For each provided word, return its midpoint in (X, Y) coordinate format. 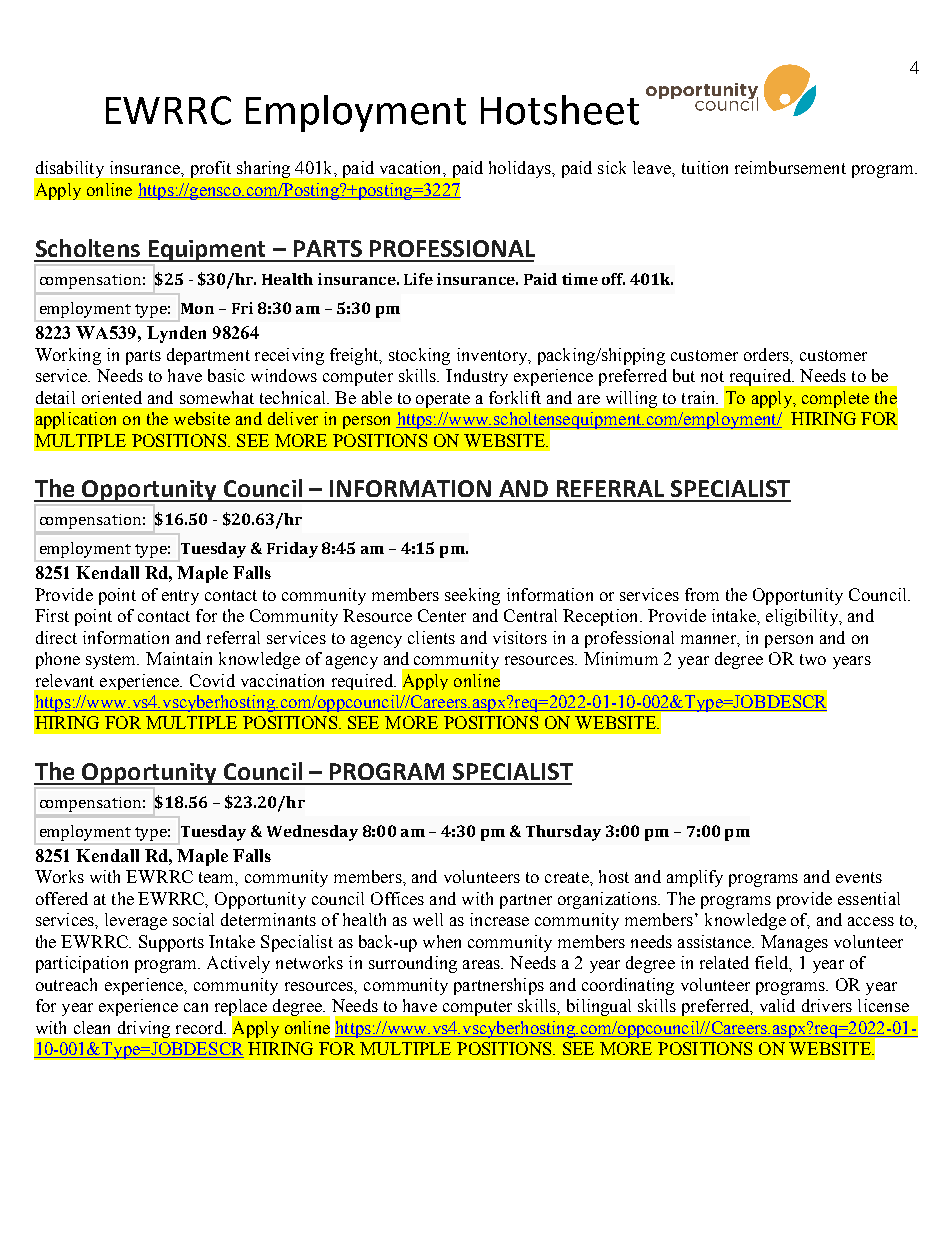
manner (709, 639)
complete (835, 399)
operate (443, 400)
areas (482, 964)
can (196, 1007)
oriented (112, 397)
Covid (212, 680)
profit (211, 169)
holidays (521, 169)
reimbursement (790, 167)
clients (431, 637)
